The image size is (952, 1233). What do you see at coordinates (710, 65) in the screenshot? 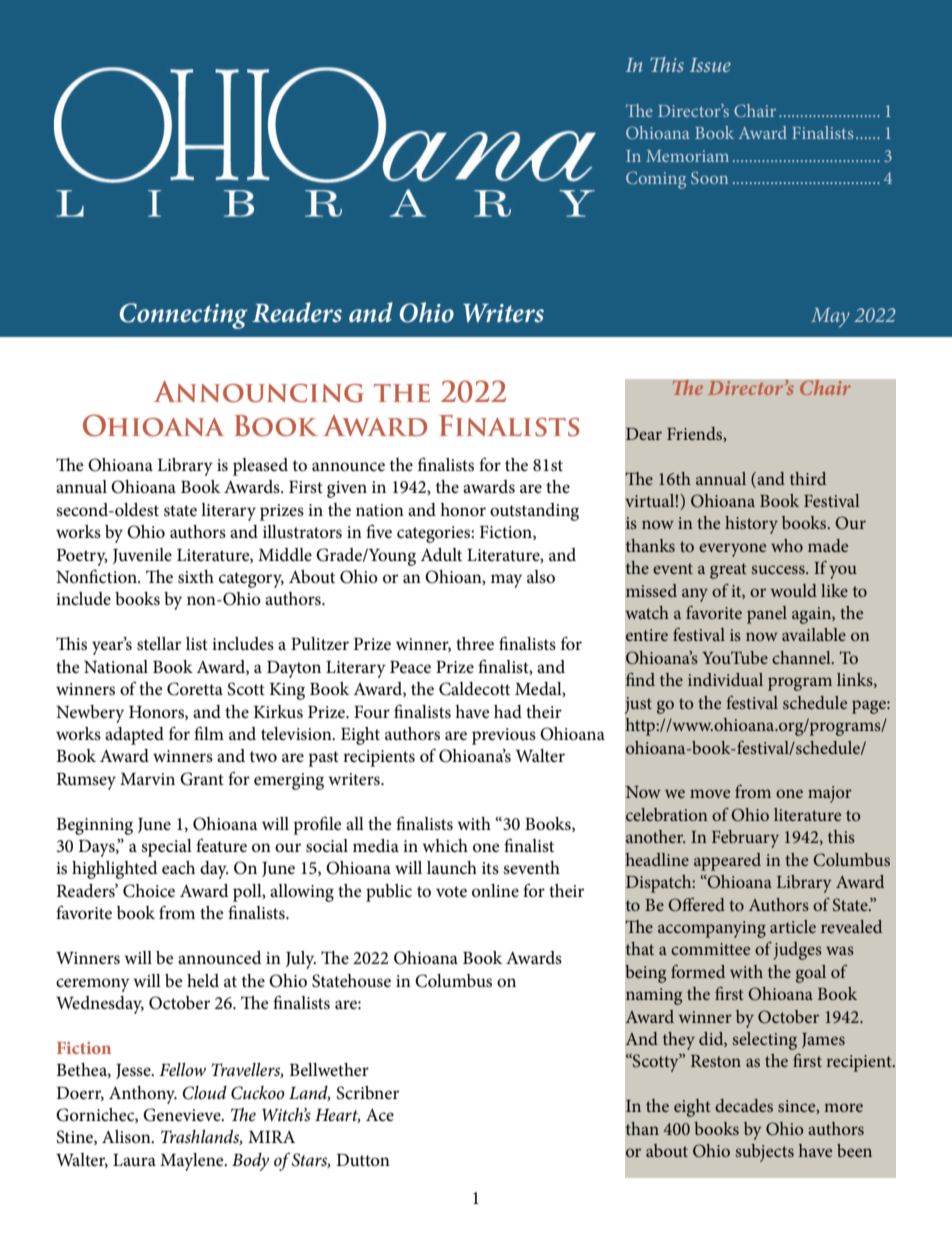
I see `Issue` at bounding box center [710, 65].
